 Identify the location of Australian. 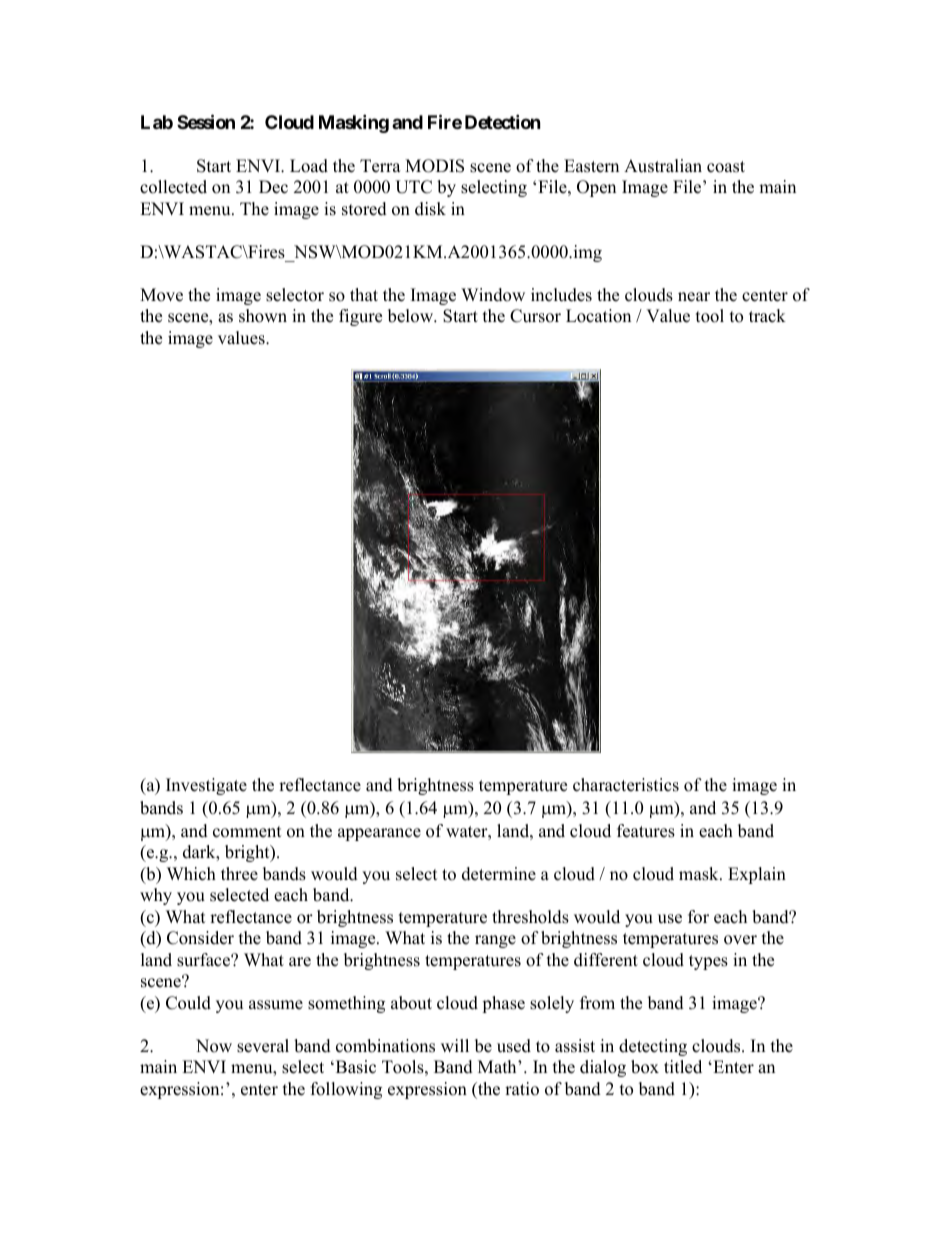
(663, 166).
